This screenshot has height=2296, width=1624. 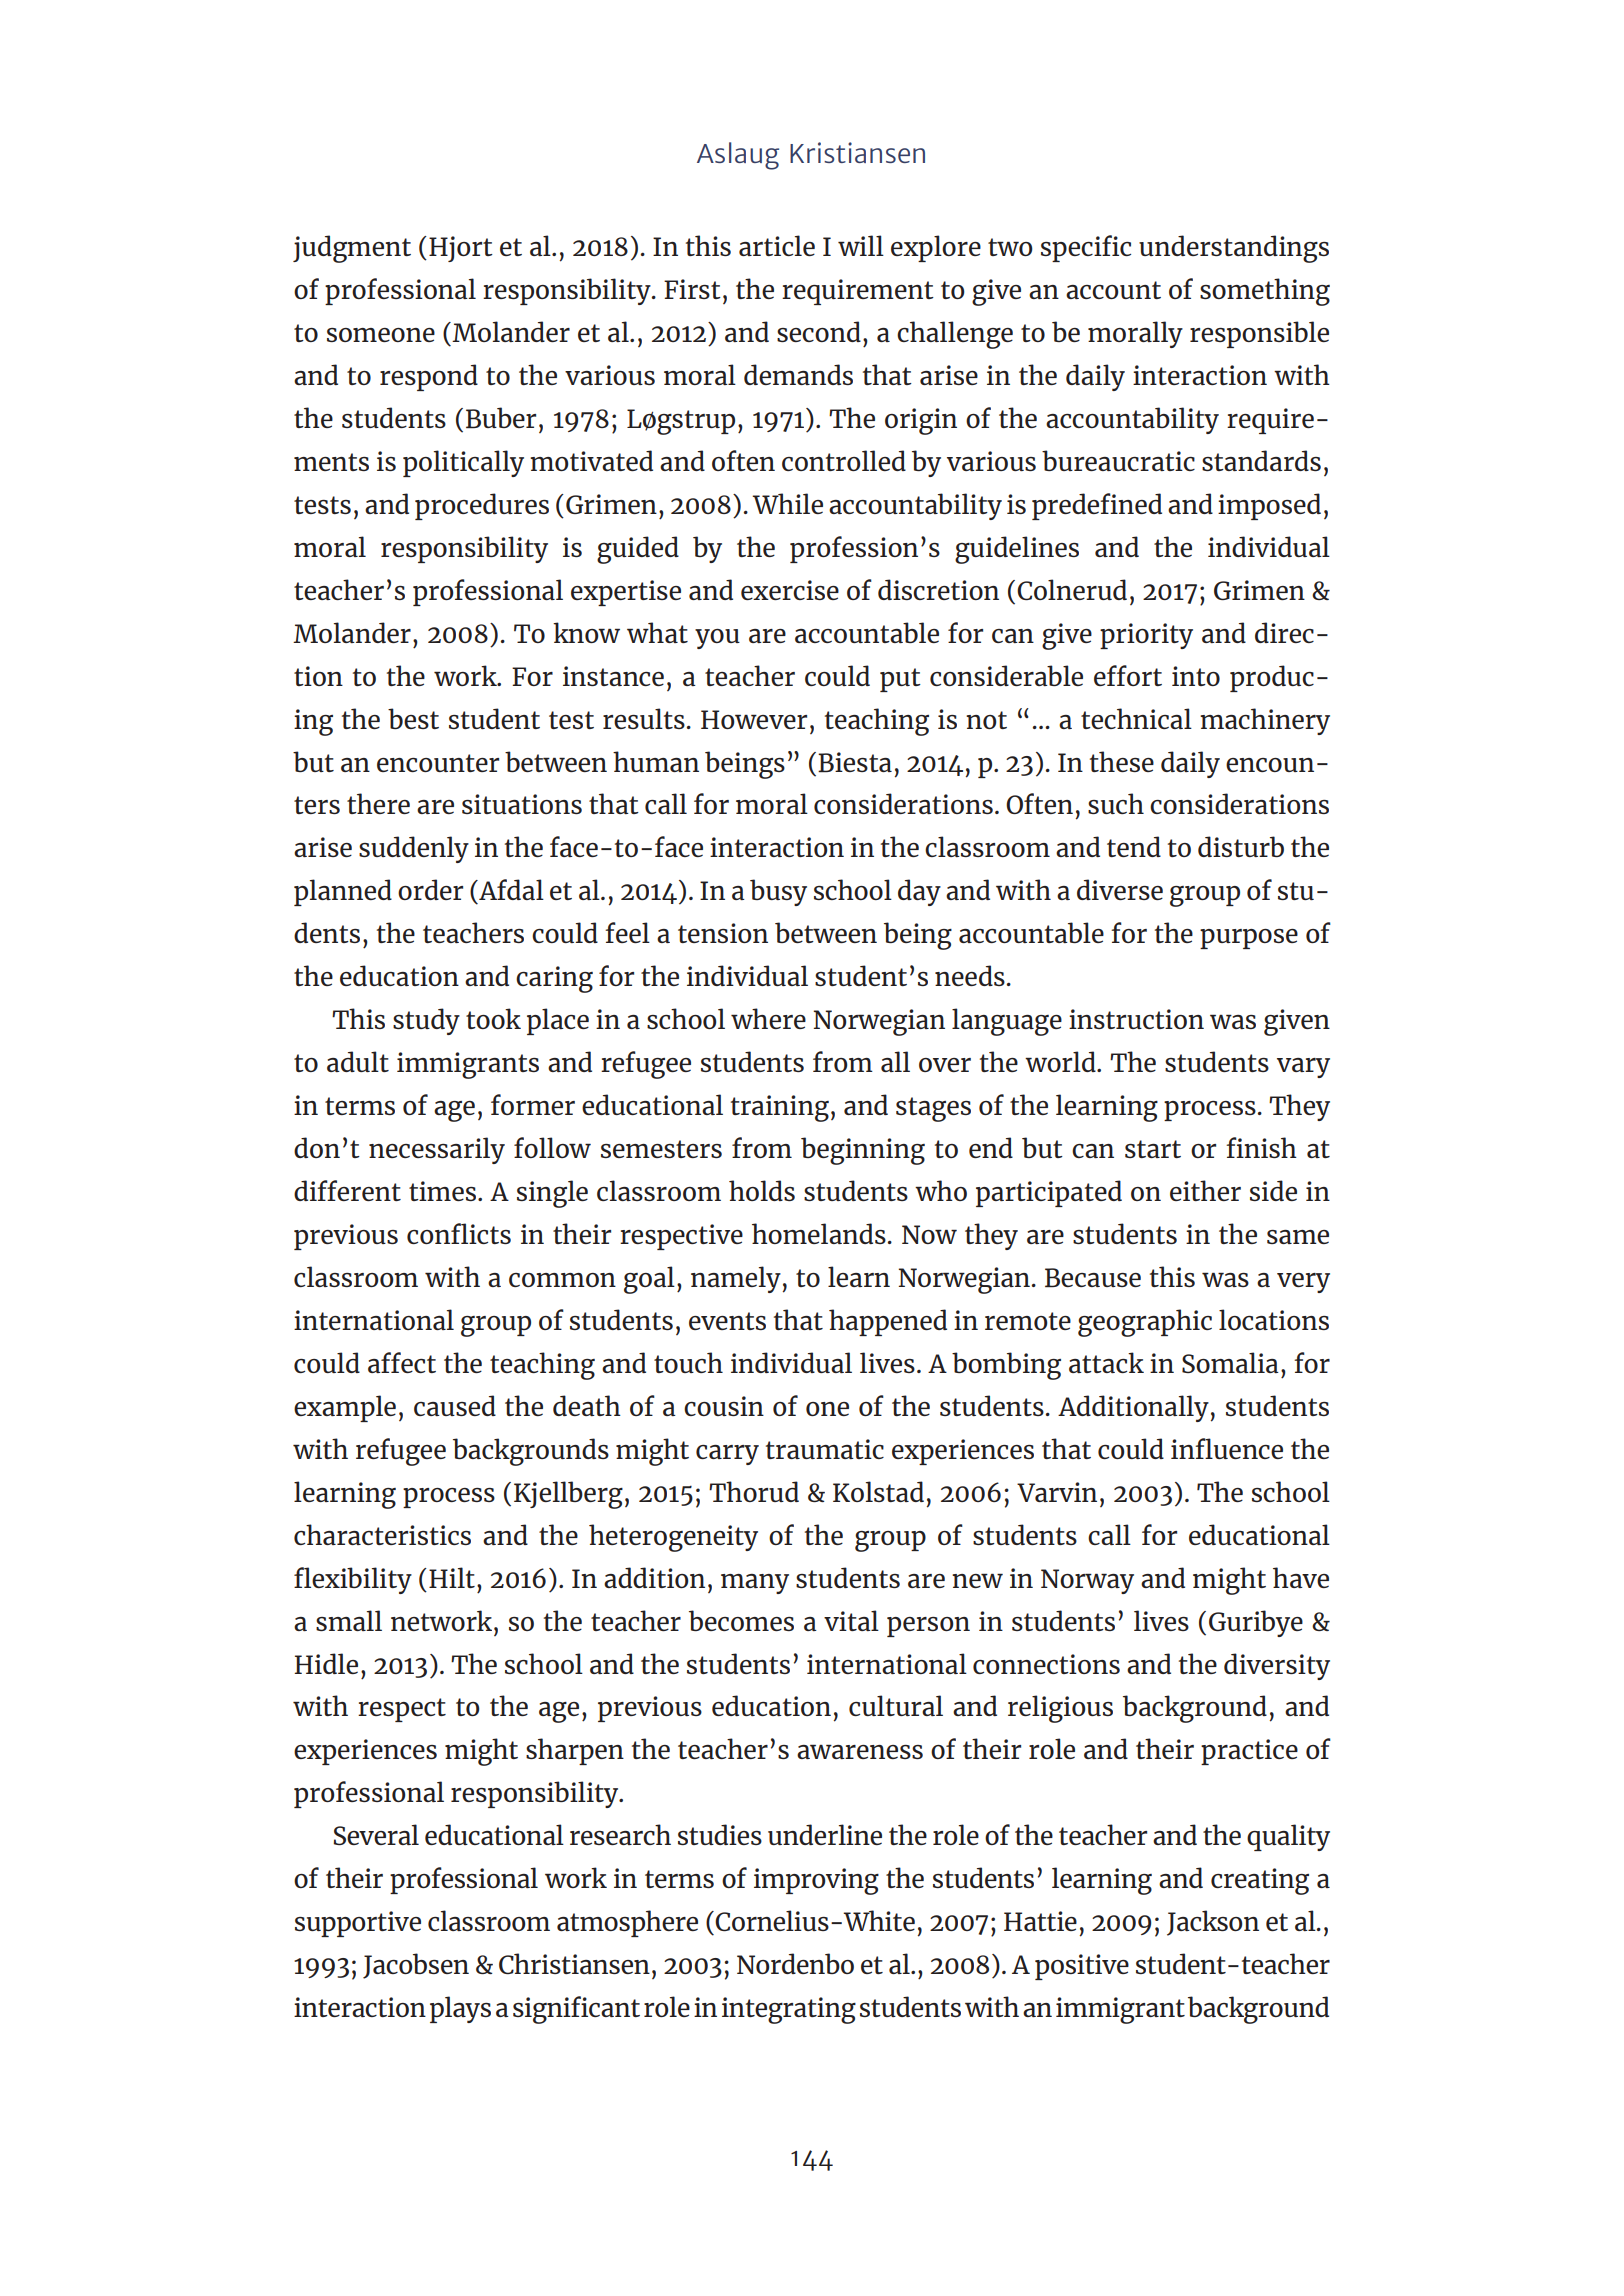 I want to click on start, so click(x=1153, y=1149).
